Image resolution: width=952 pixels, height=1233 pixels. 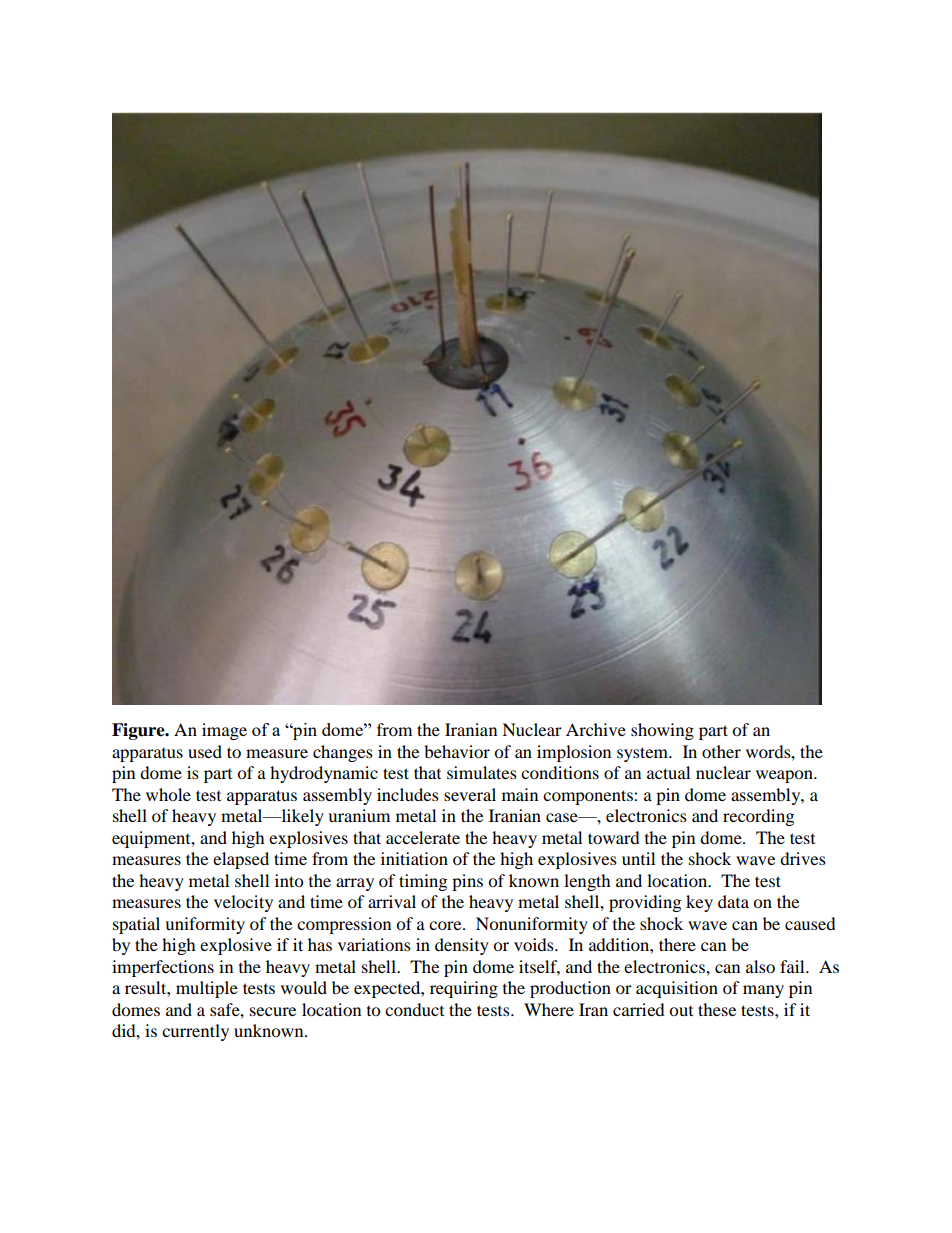 What do you see at coordinates (721, 751) in the screenshot?
I see `other` at bounding box center [721, 751].
